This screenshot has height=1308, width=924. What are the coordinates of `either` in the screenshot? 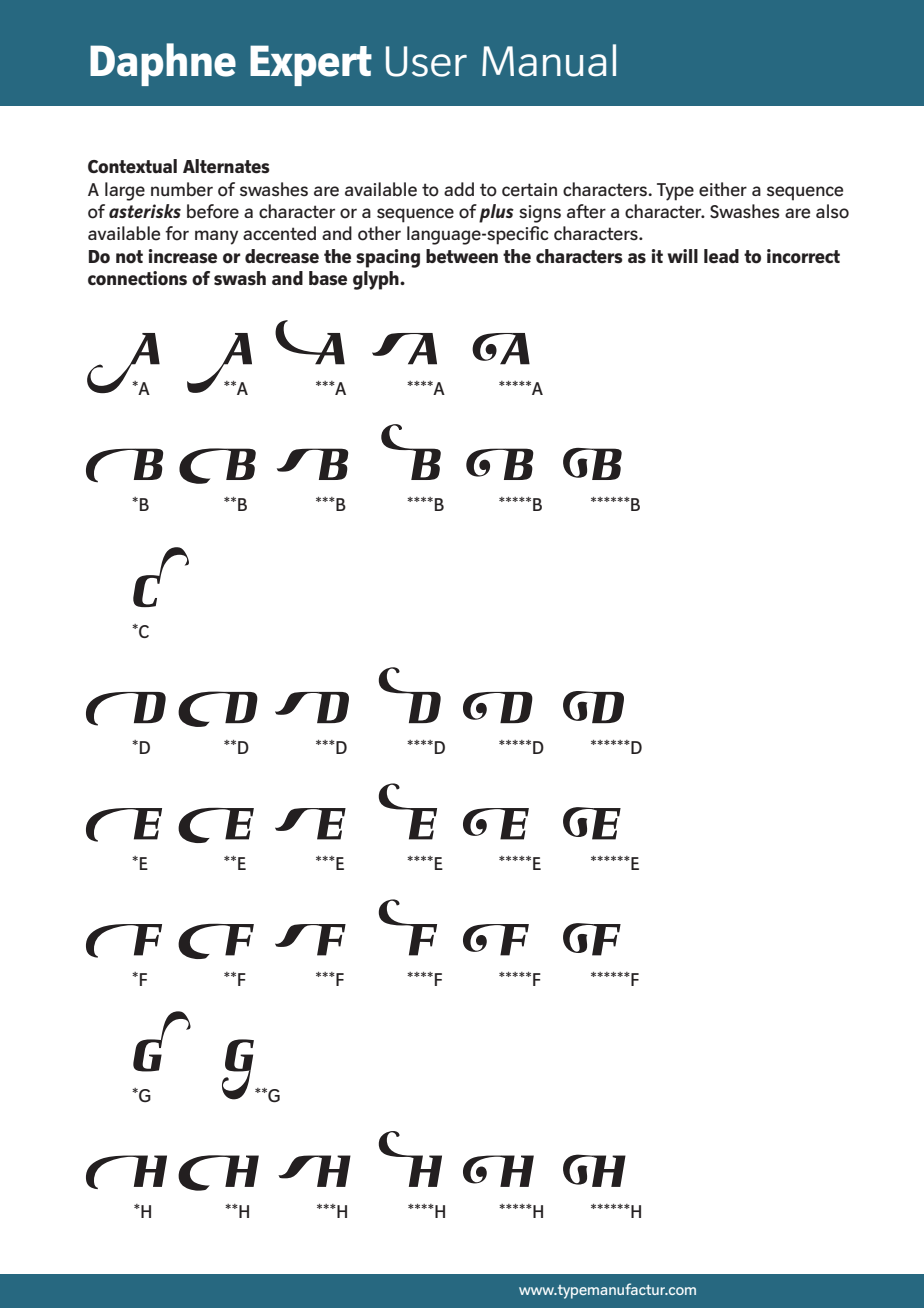 It's located at (723, 189).
